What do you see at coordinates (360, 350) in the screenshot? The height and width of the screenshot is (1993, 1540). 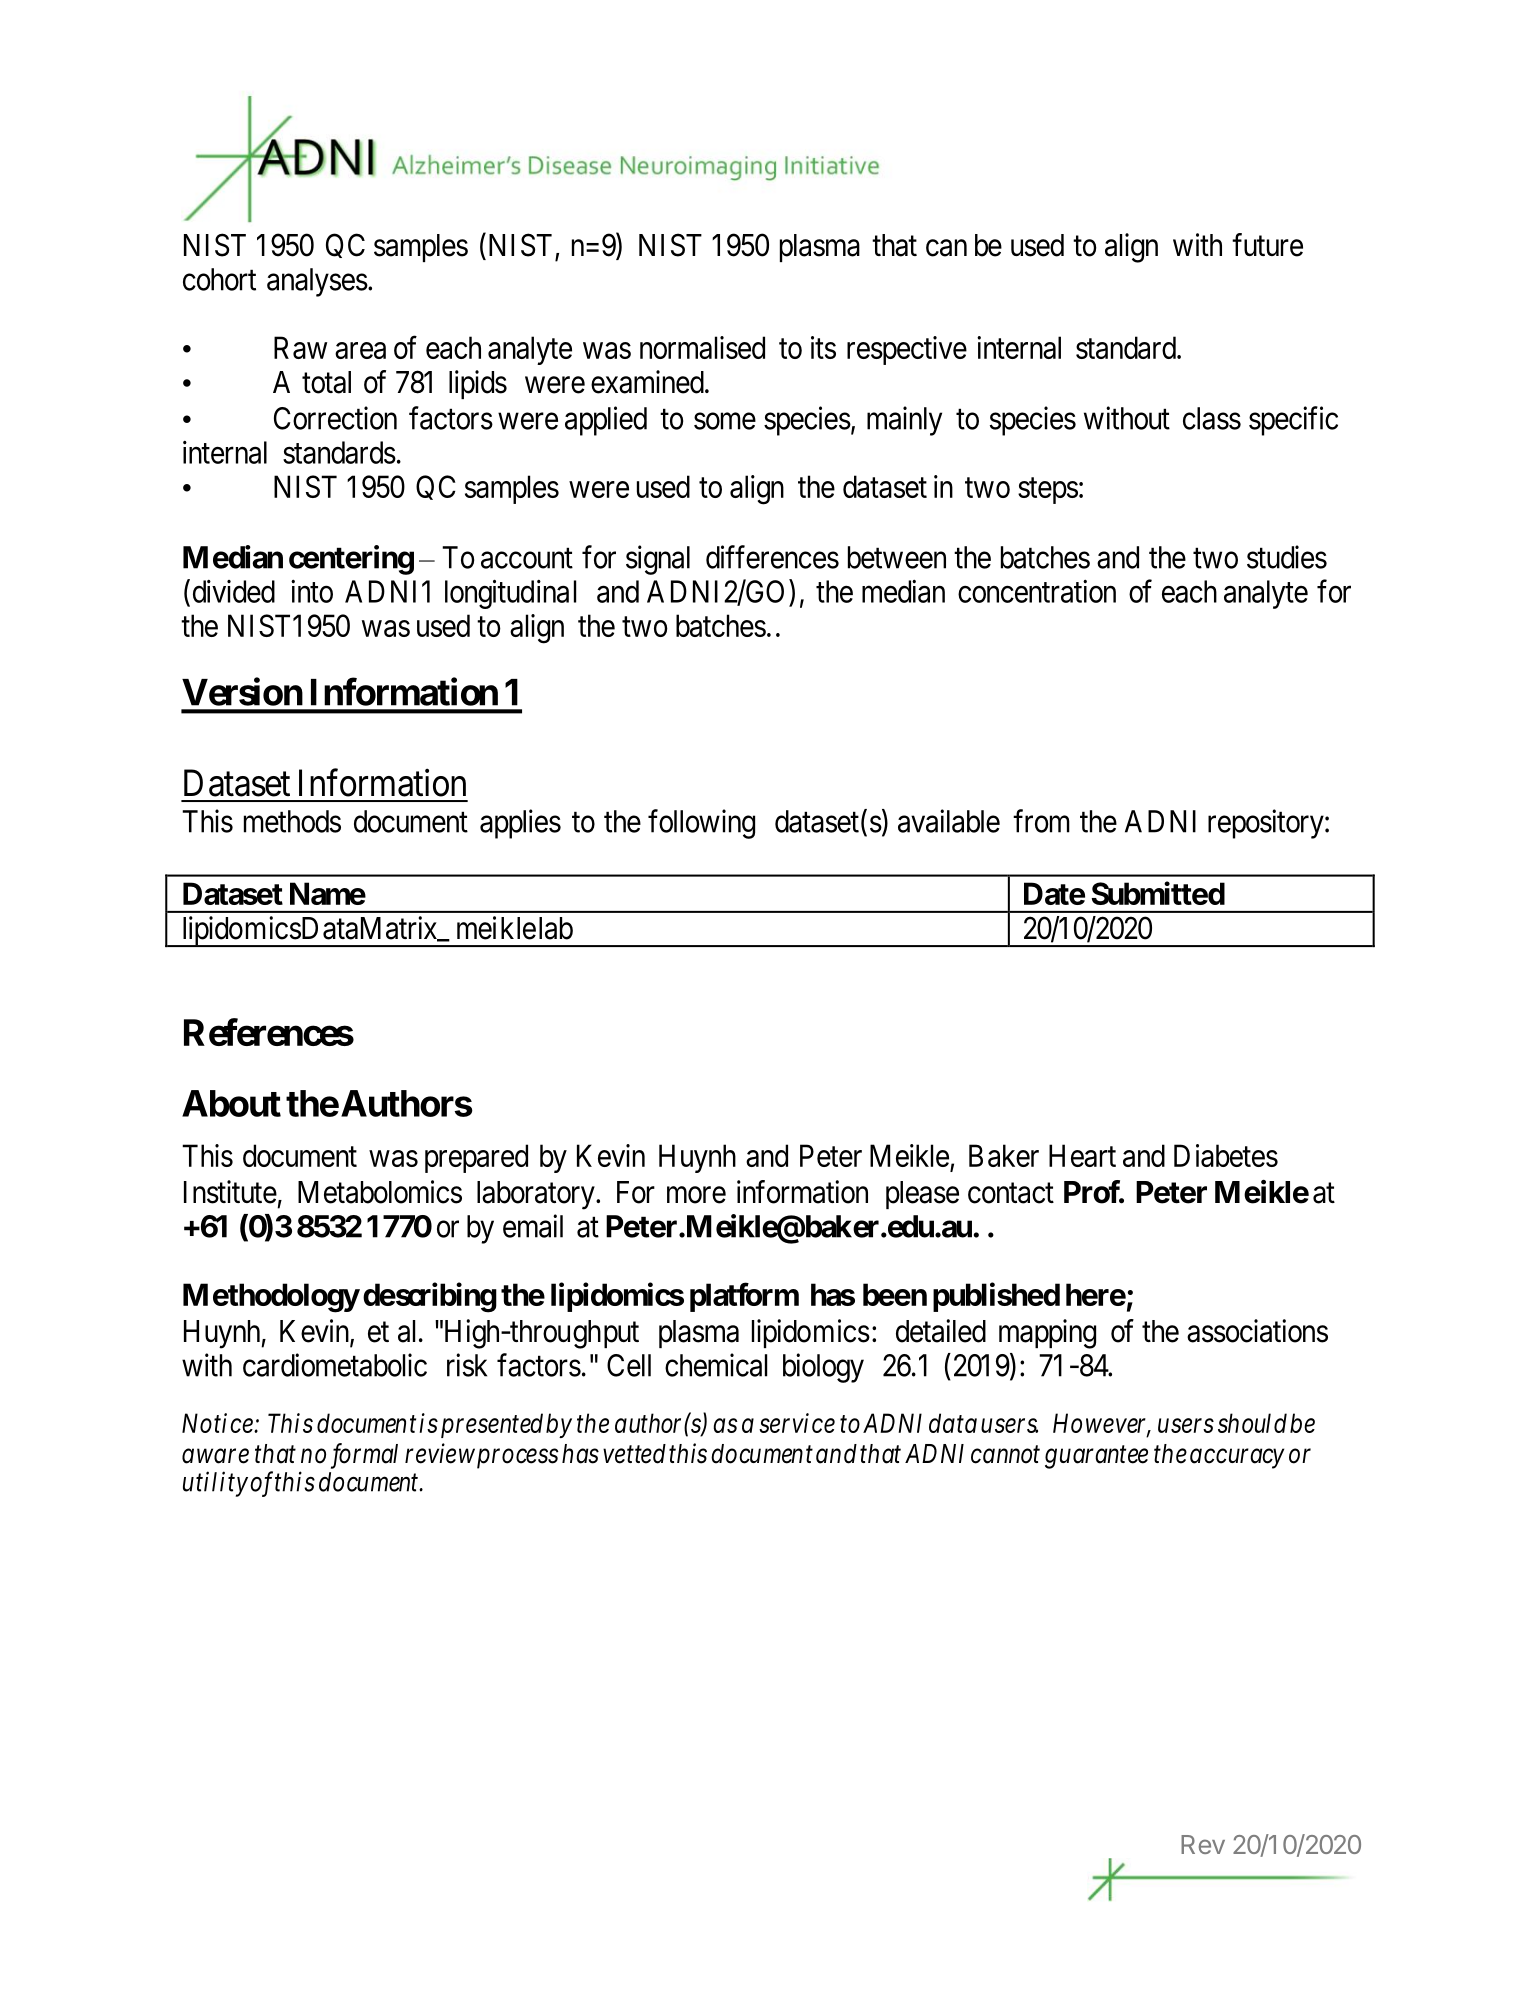 I see `area` at bounding box center [360, 350].
